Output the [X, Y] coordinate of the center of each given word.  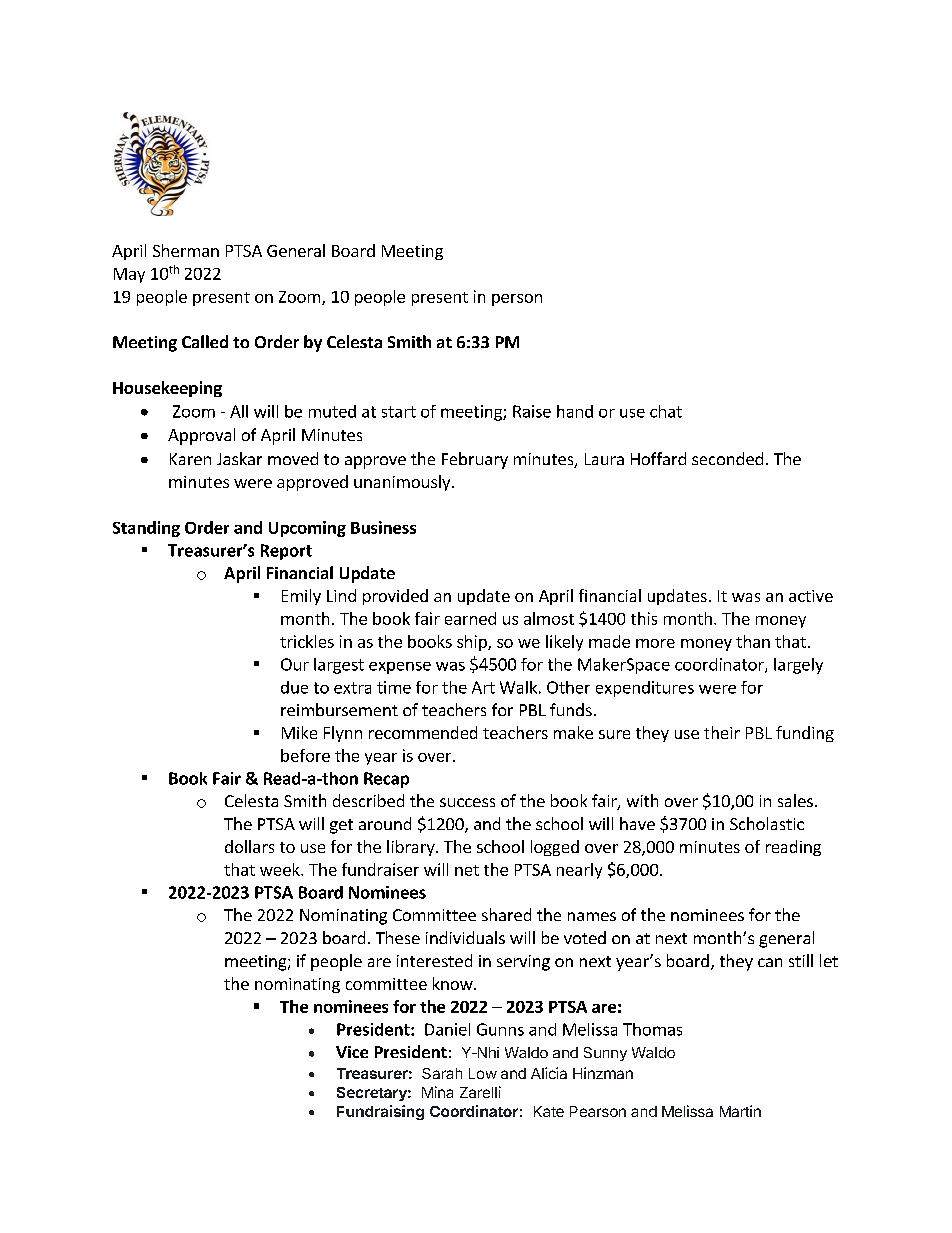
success [467, 802]
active [811, 596]
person [517, 300]
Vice [352, 1052]
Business [383, 527]
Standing [146, 529]
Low [483, 1073]
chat [666, 411]
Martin [740, 1111]
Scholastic [767, 823]
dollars [249, 846]
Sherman [186, 250]
